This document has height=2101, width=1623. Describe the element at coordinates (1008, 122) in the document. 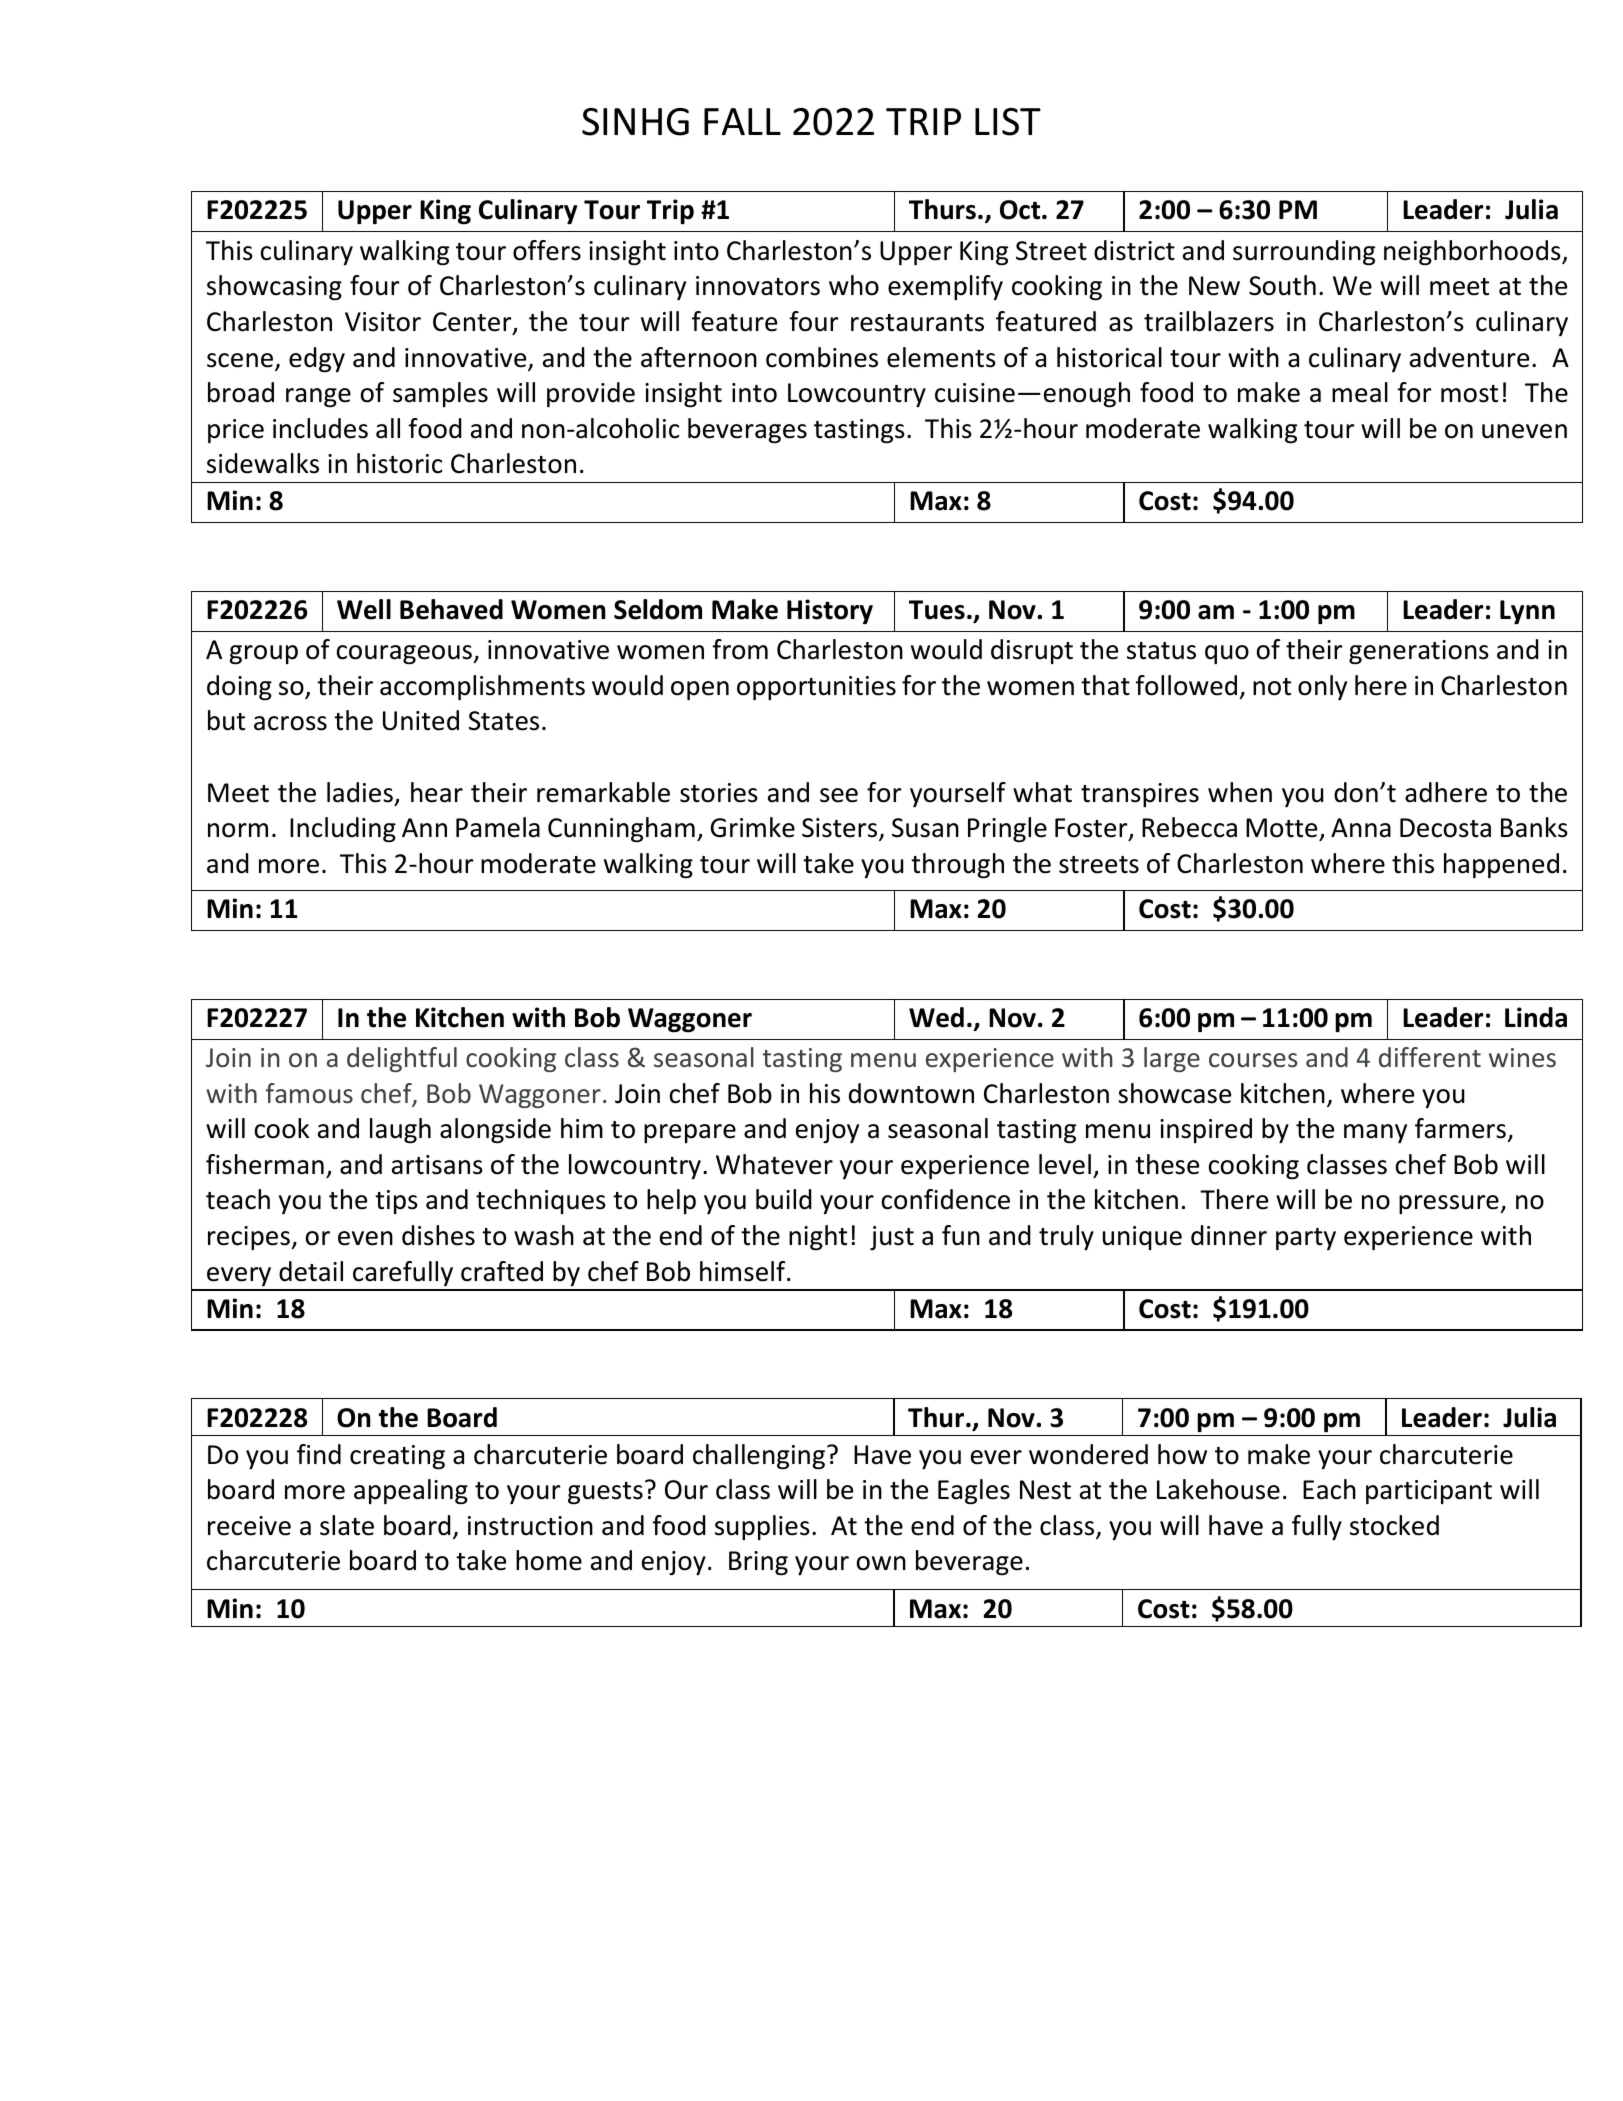

I see `LIST` at that location.
